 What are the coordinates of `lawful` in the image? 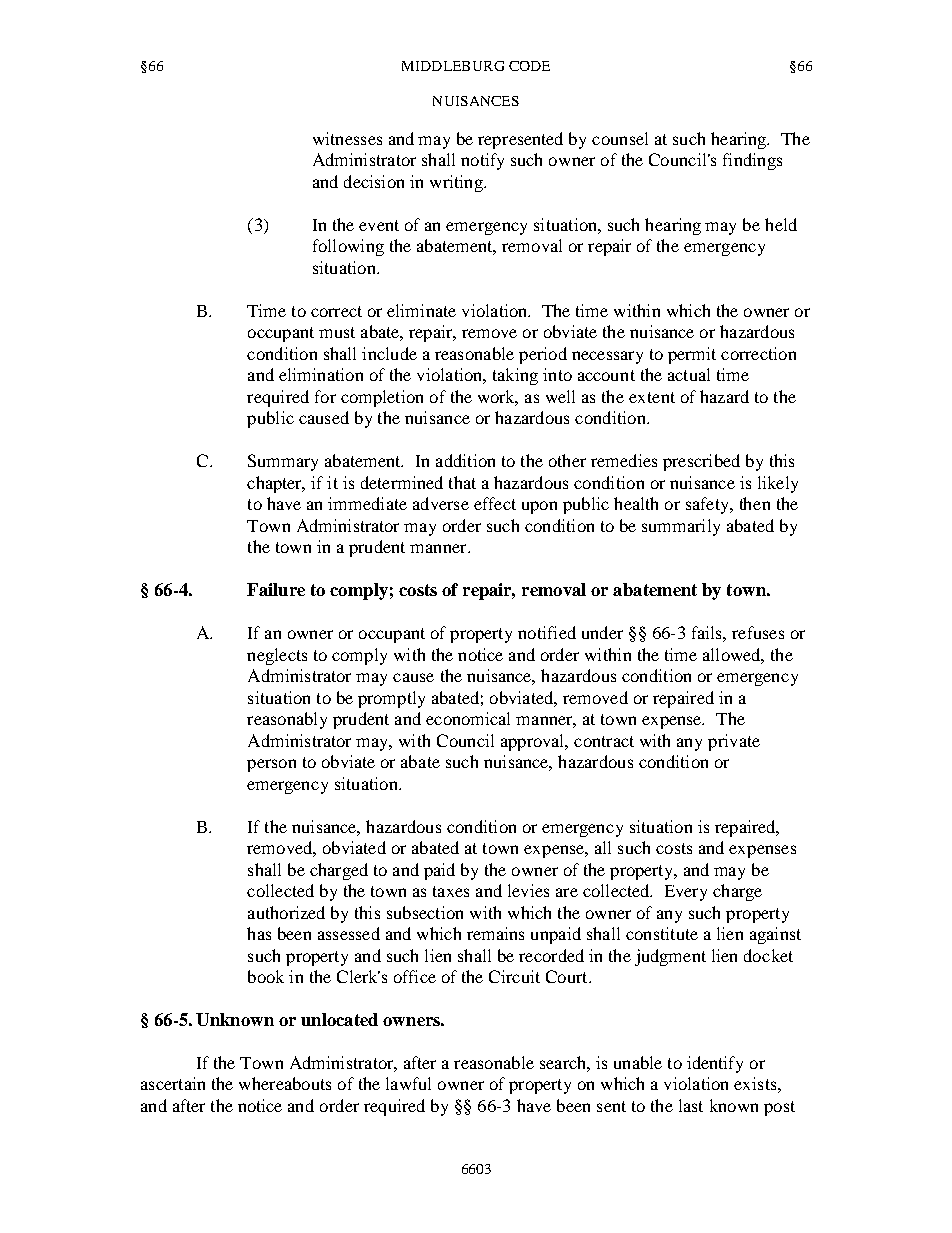 It's located at (408, 1083).
